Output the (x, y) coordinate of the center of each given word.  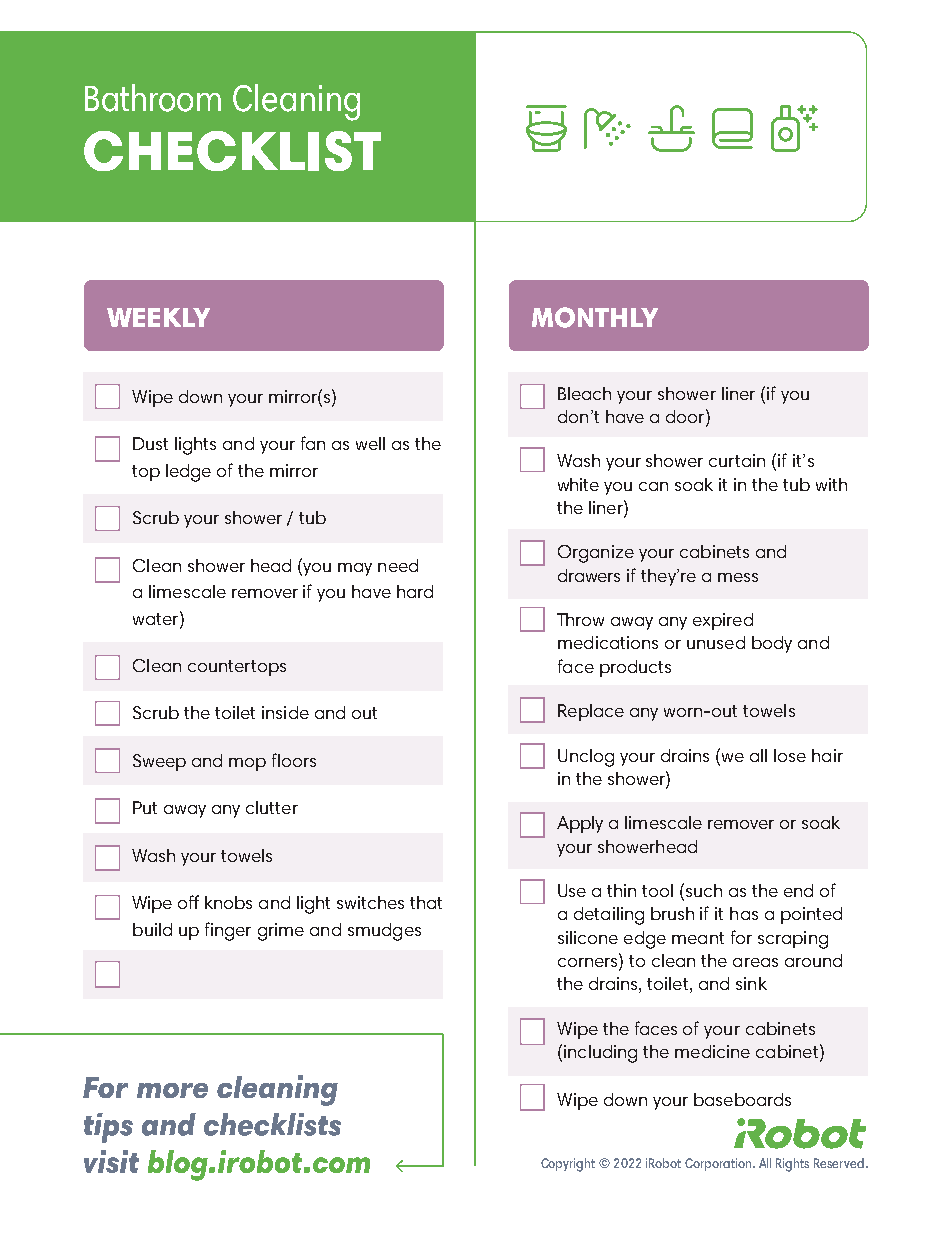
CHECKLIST (232, 151)
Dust (150, 443)
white (578, 484)
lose (790, 755)
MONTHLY (595, 317)
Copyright (568, 1165)
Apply (580, 824)
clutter (272, 807)
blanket (732, 128)
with (831, 484)
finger (228, 931)
